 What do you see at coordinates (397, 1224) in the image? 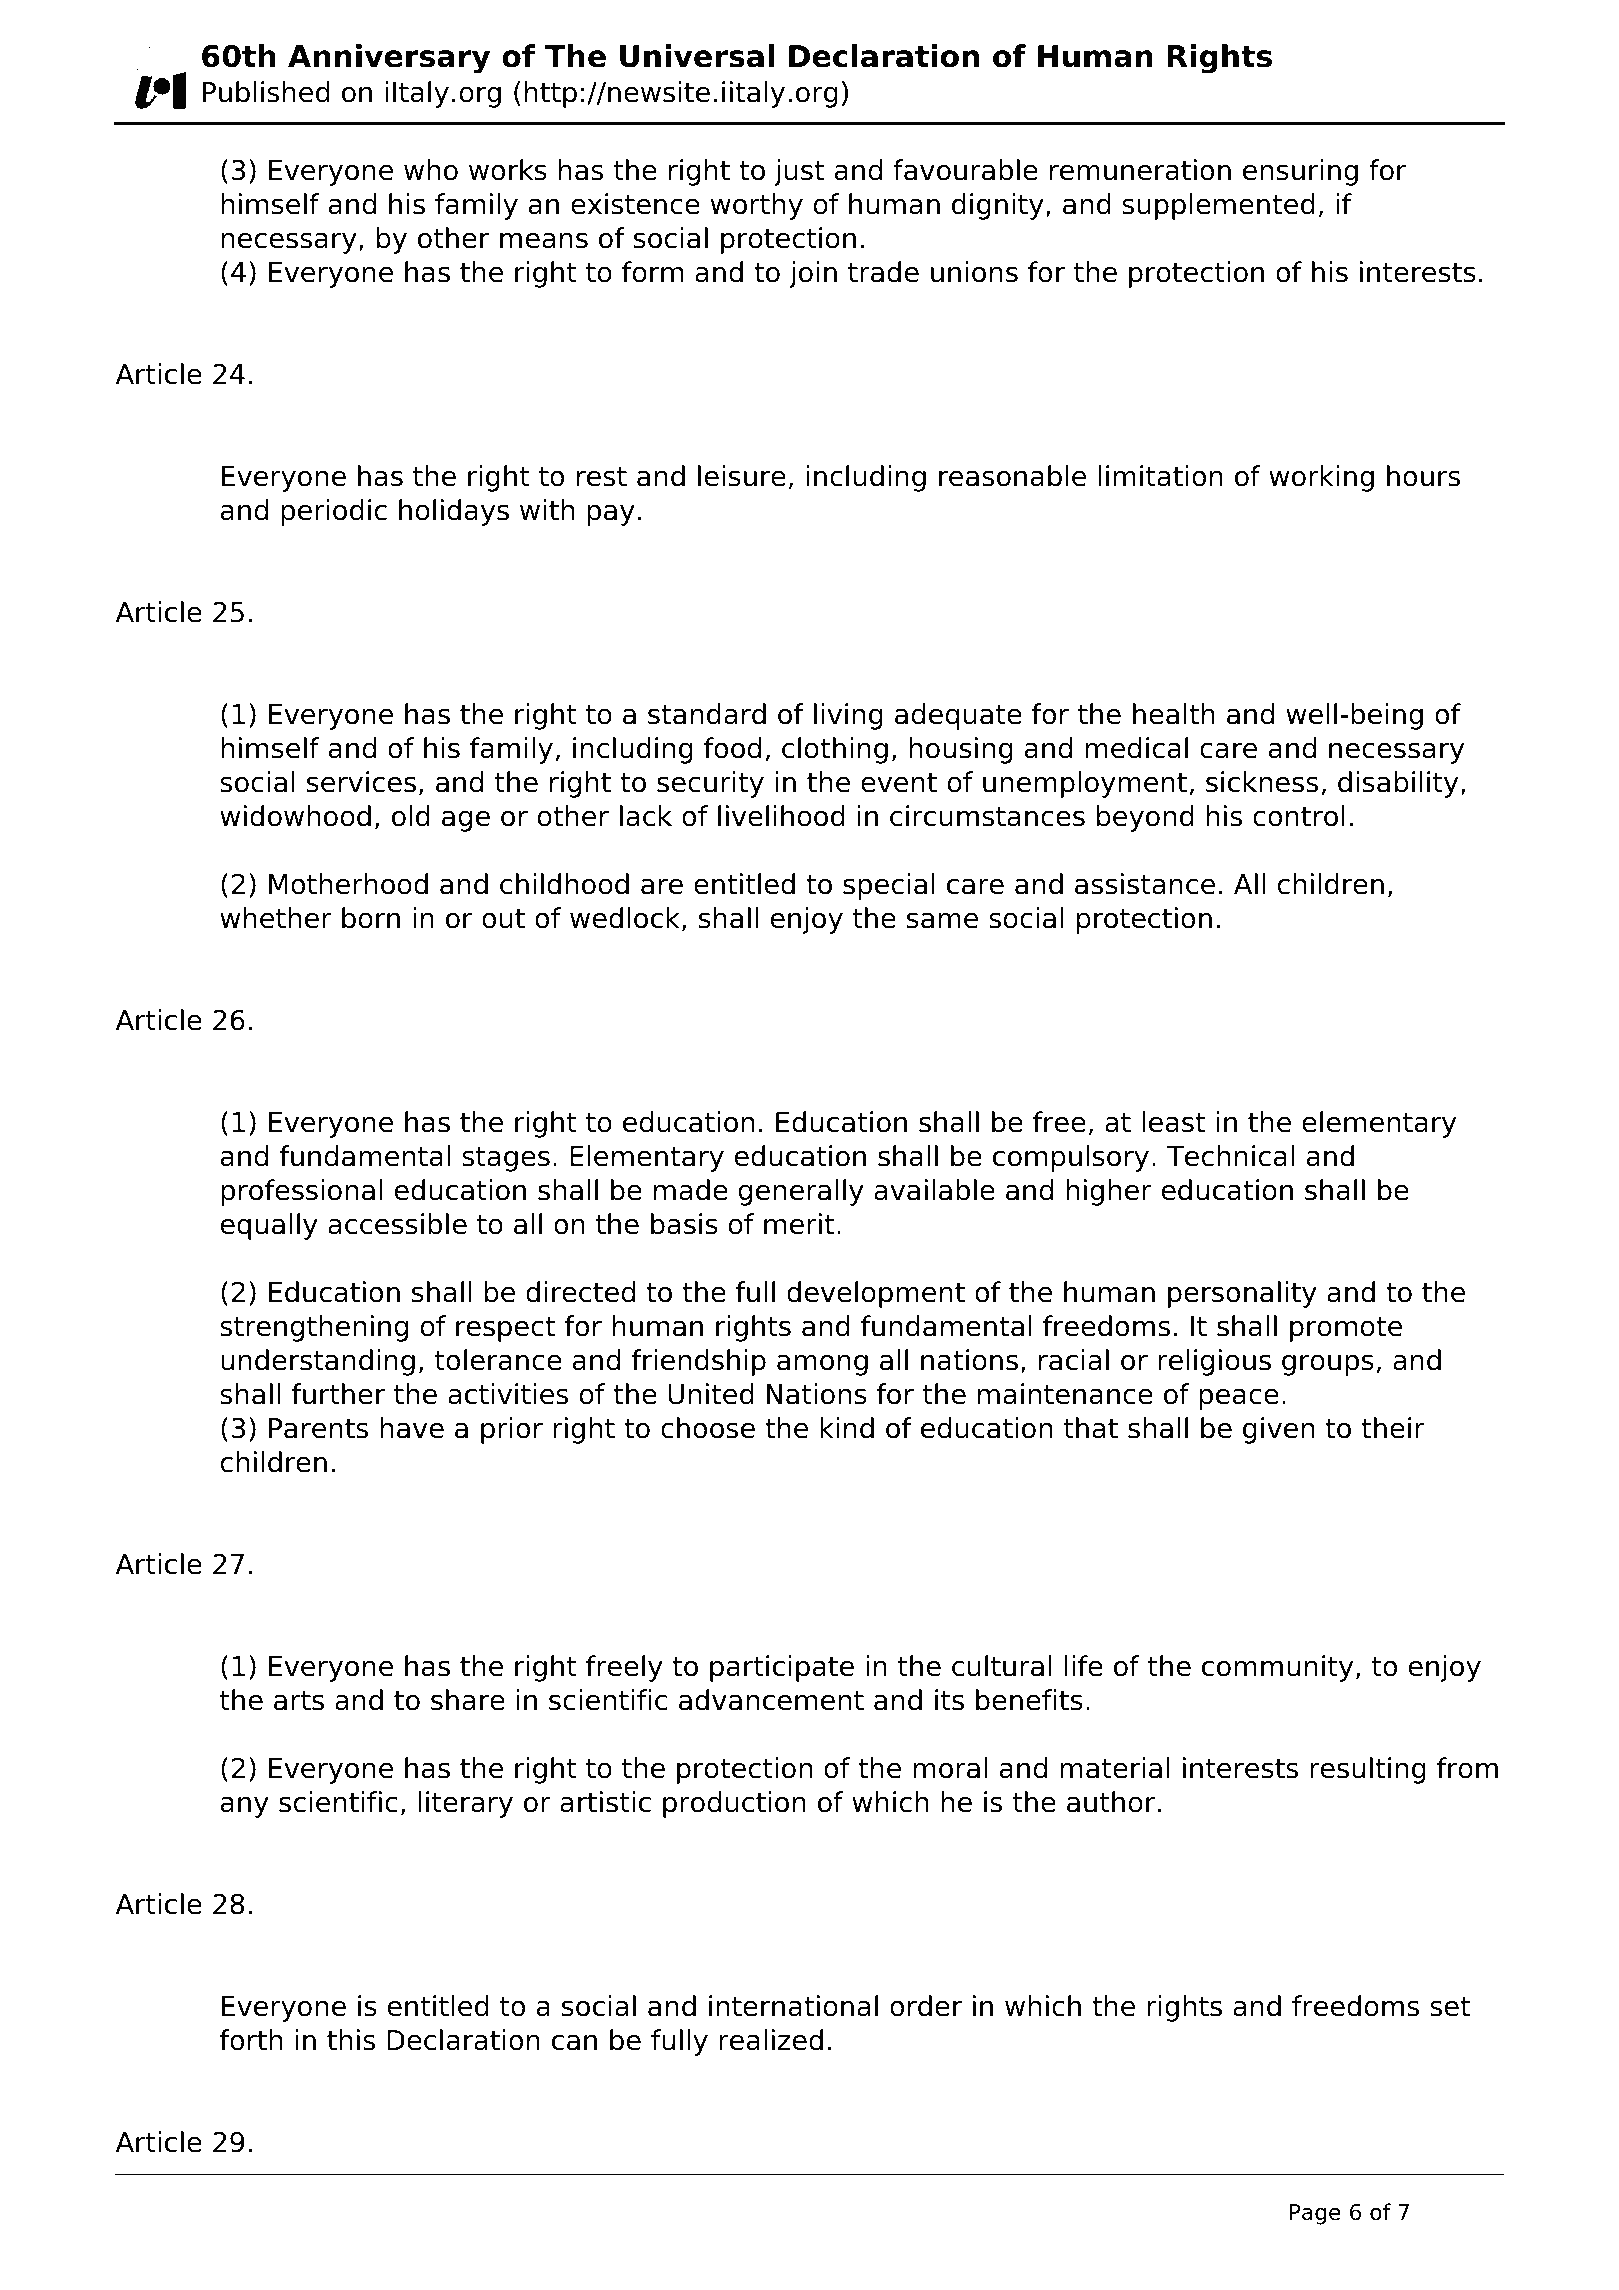
I see `accessible` at bounding box center [397, 1224].
